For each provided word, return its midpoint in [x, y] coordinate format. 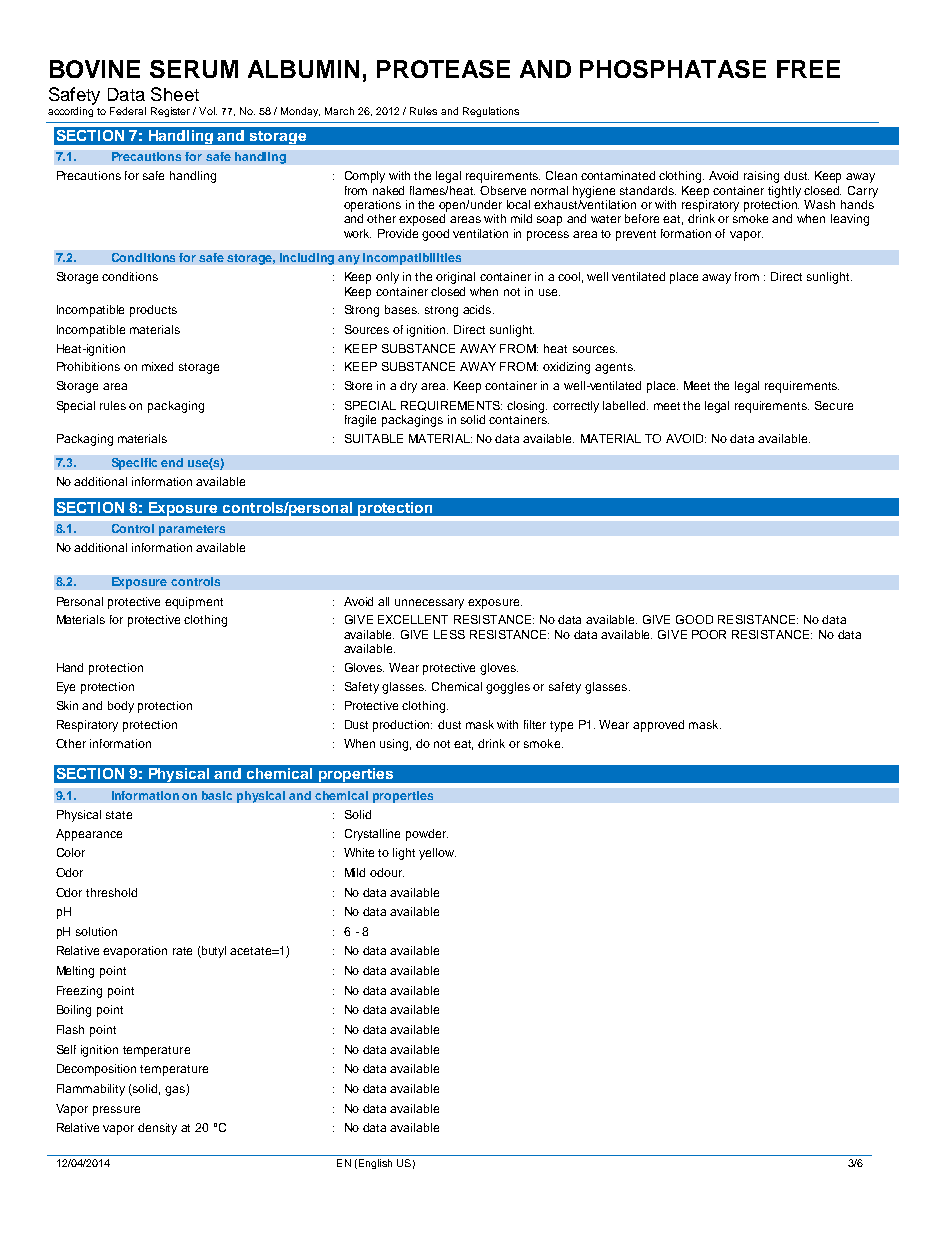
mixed [157, 366]
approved [658, 726]
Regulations [491, 112]
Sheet [175, 94]
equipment [194, 603]
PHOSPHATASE [673, 69]
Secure [834, 405]
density [157, 1129]
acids [477, 309]
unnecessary [429, 604]
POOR [709, 634]
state [119, 815]
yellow [437, 854]
